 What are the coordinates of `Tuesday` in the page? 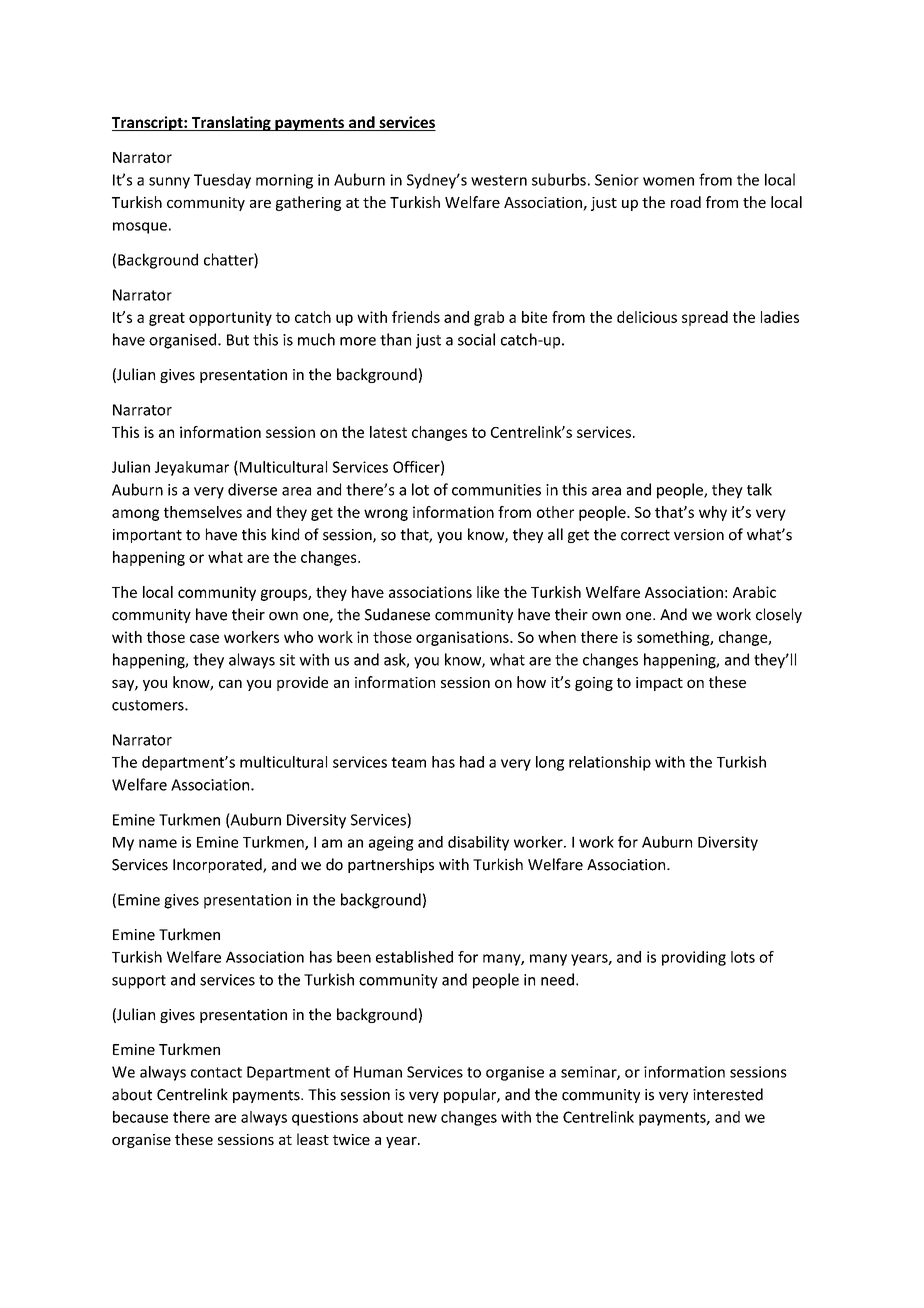 It's located at (222, 181).
